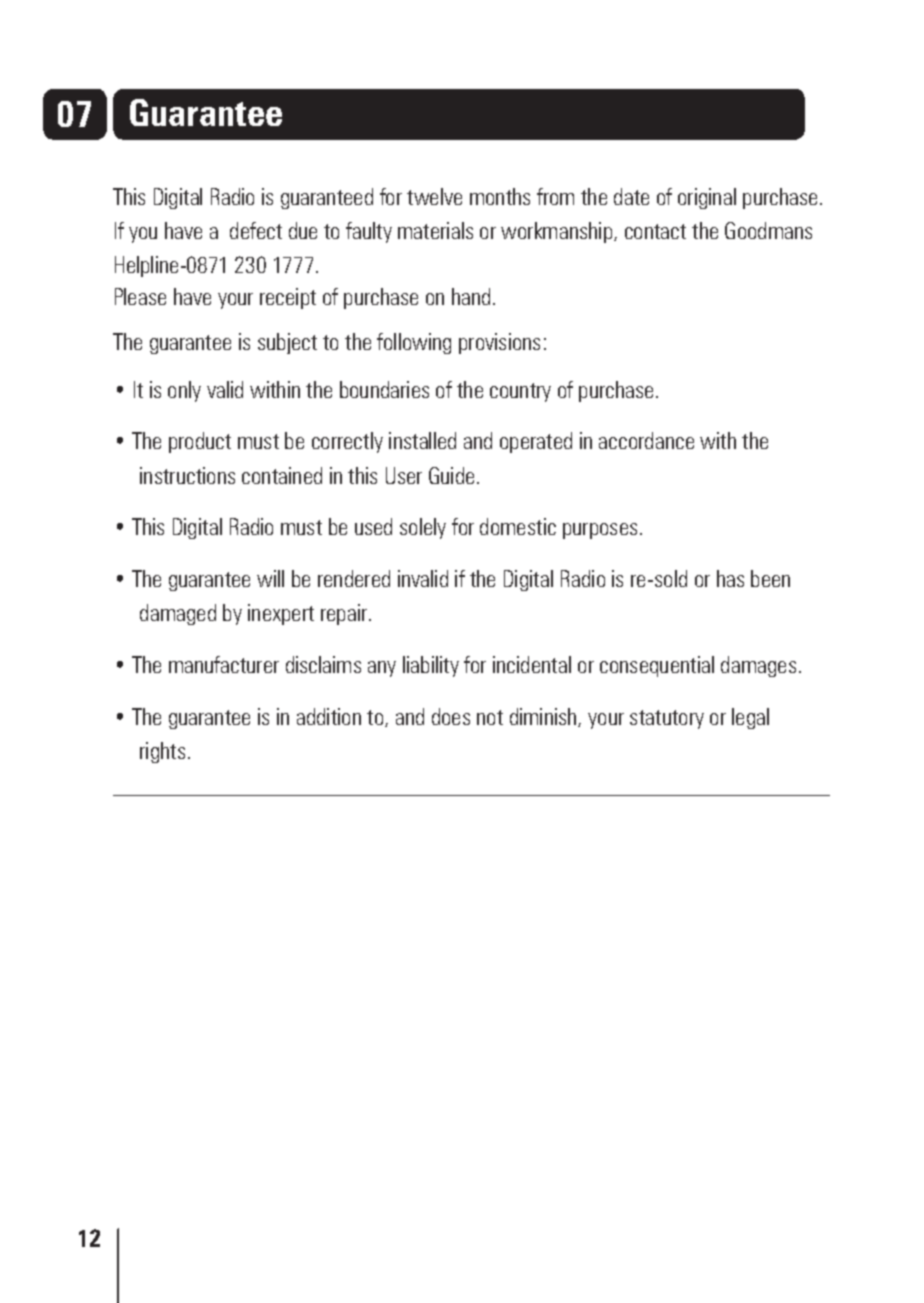 The image size is (924, 1303). Describe the element at coordinates (707, 198) in the document. I see `original` at that location.
